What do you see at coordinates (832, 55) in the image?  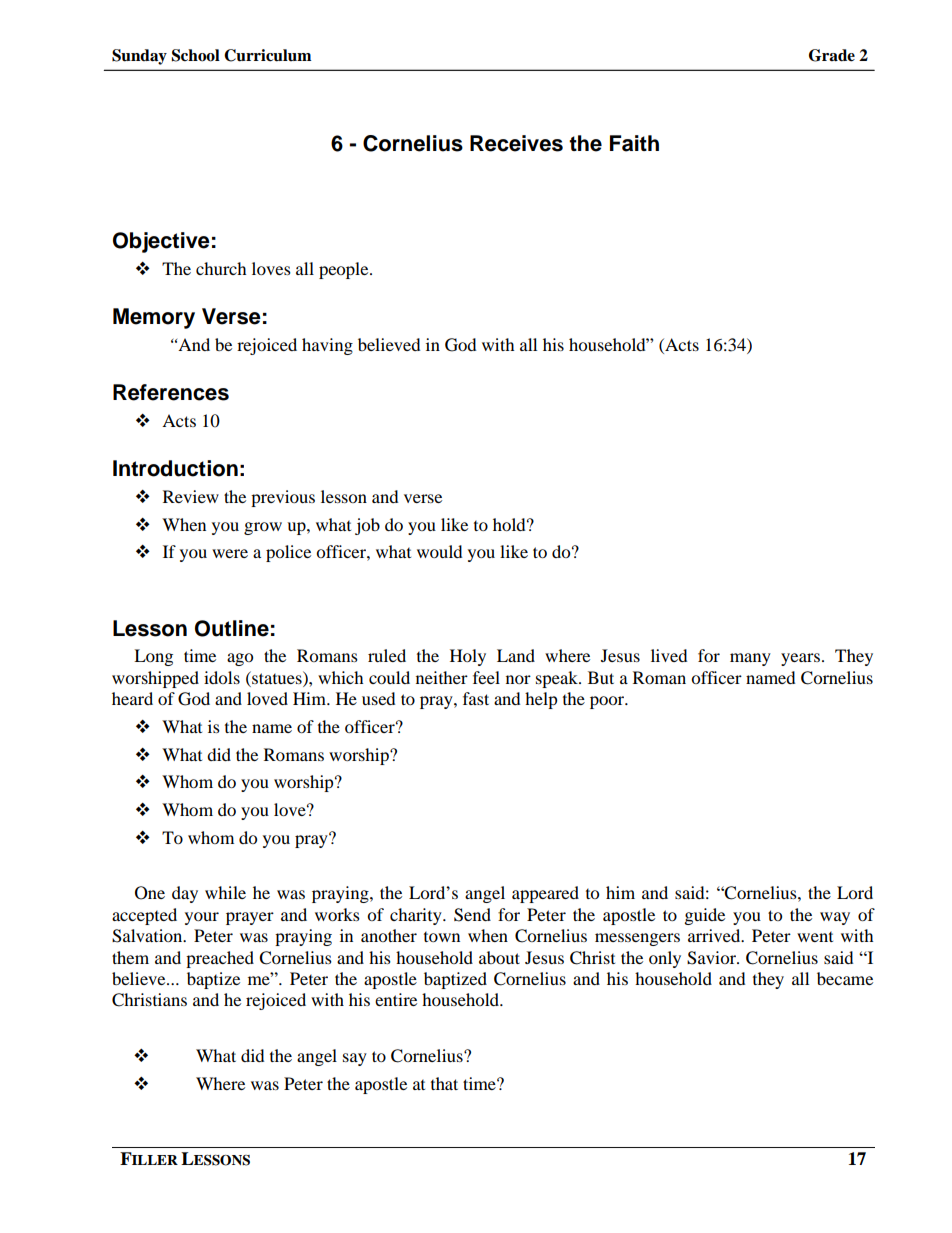 I see `Grade` at bounding box center [832, 55].
